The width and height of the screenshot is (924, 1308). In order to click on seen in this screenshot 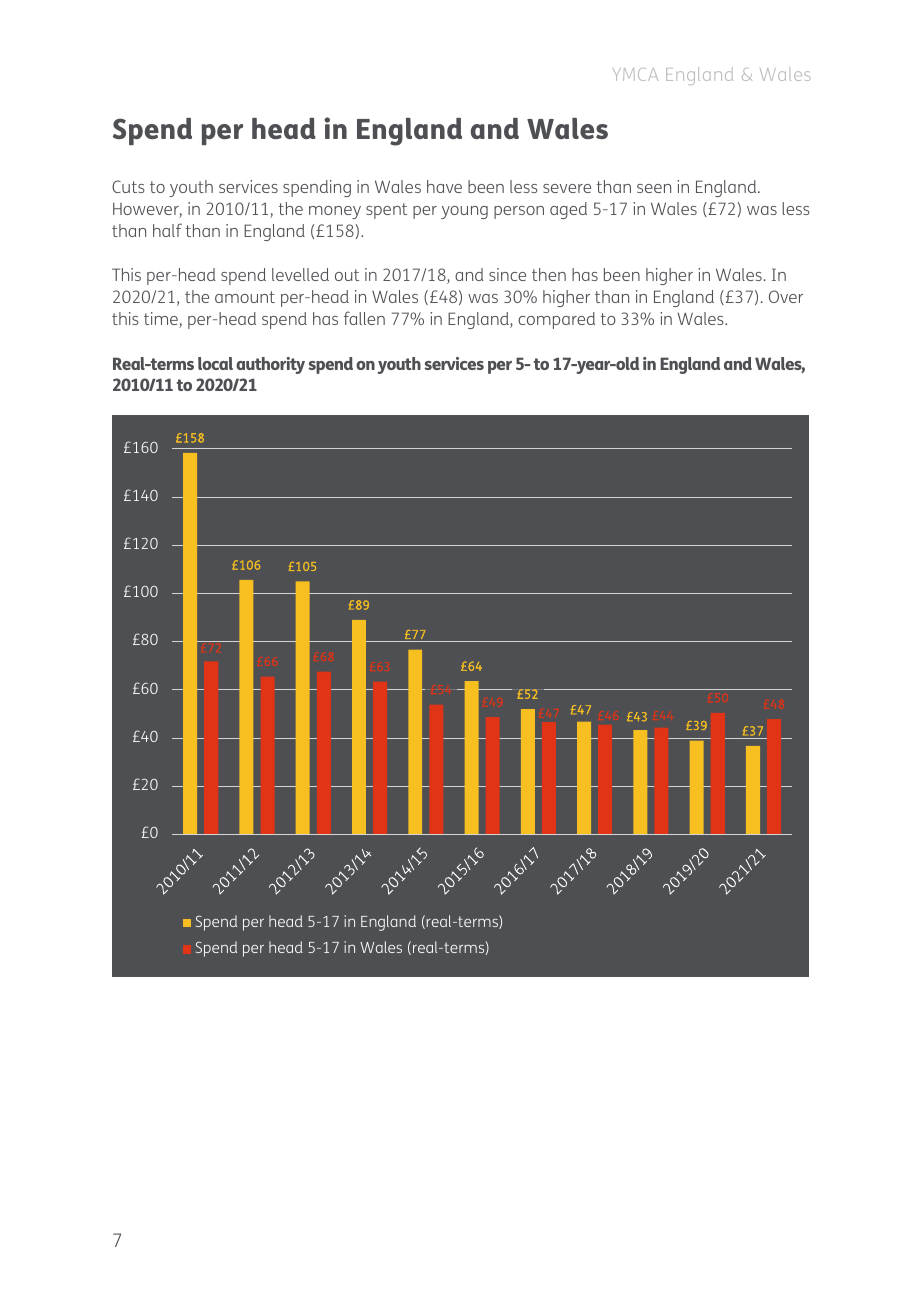, I will do `click(654, 188)`.
